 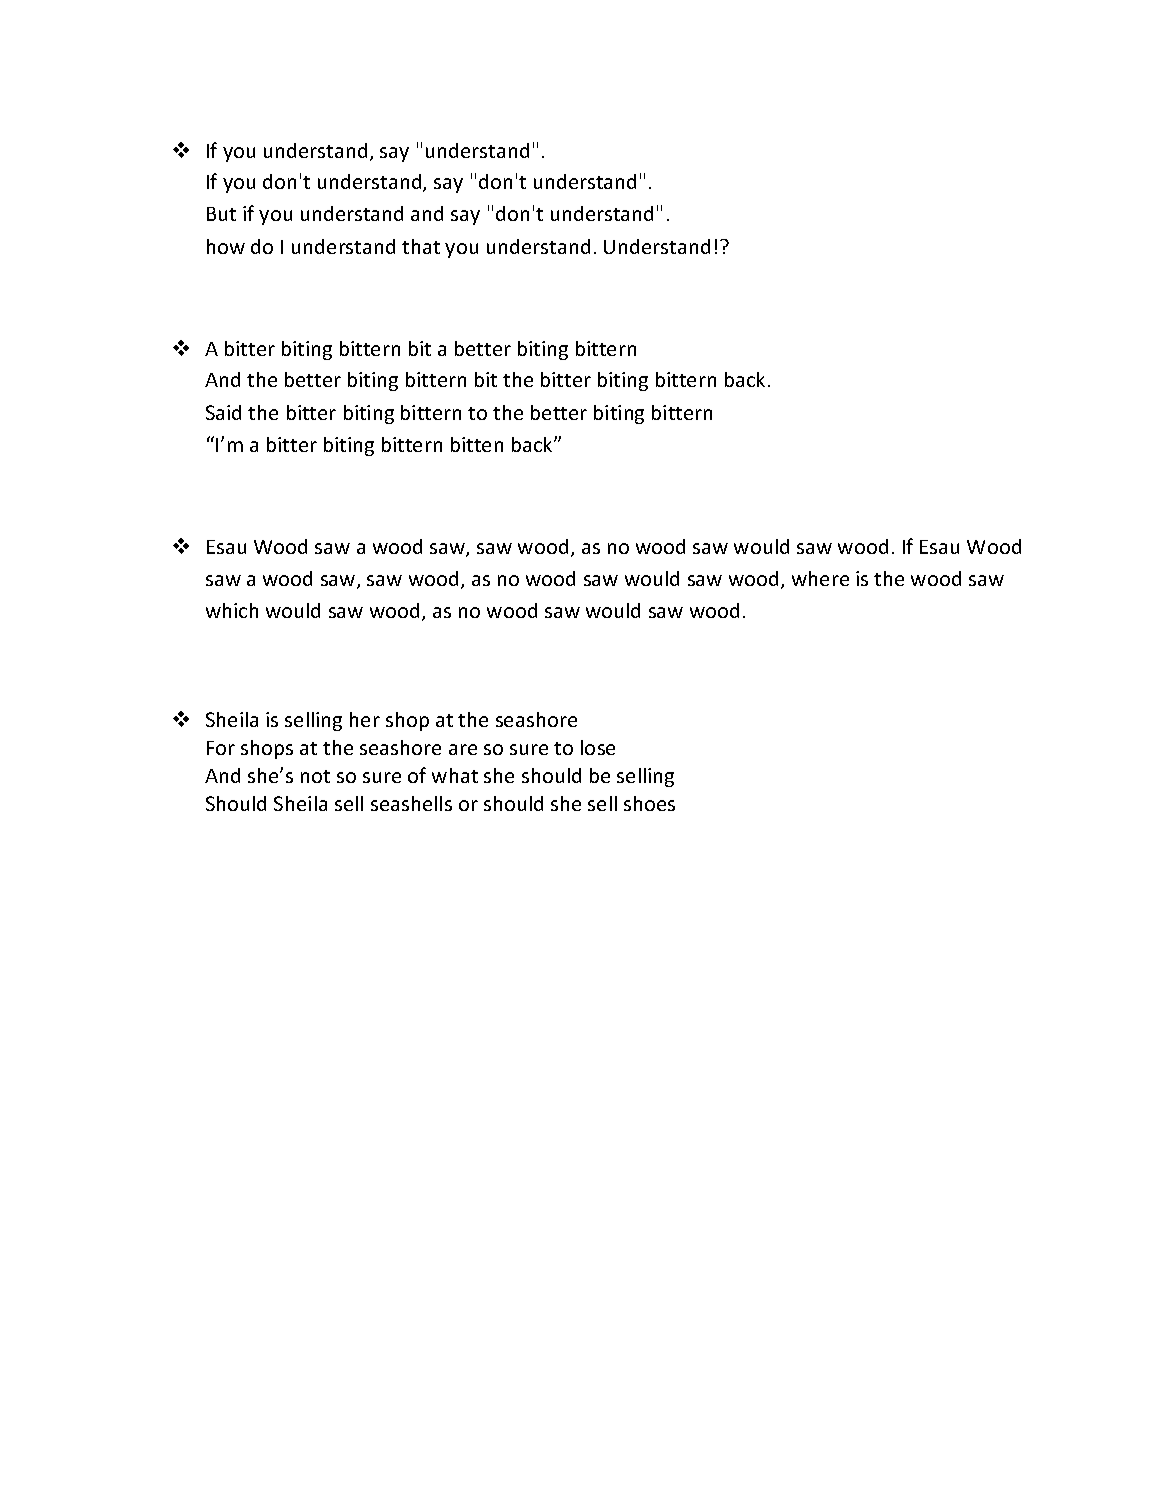 What do you see at coordinates (226, 246) in the screenshot?
I see `how` at bounding box center [226, 246].
